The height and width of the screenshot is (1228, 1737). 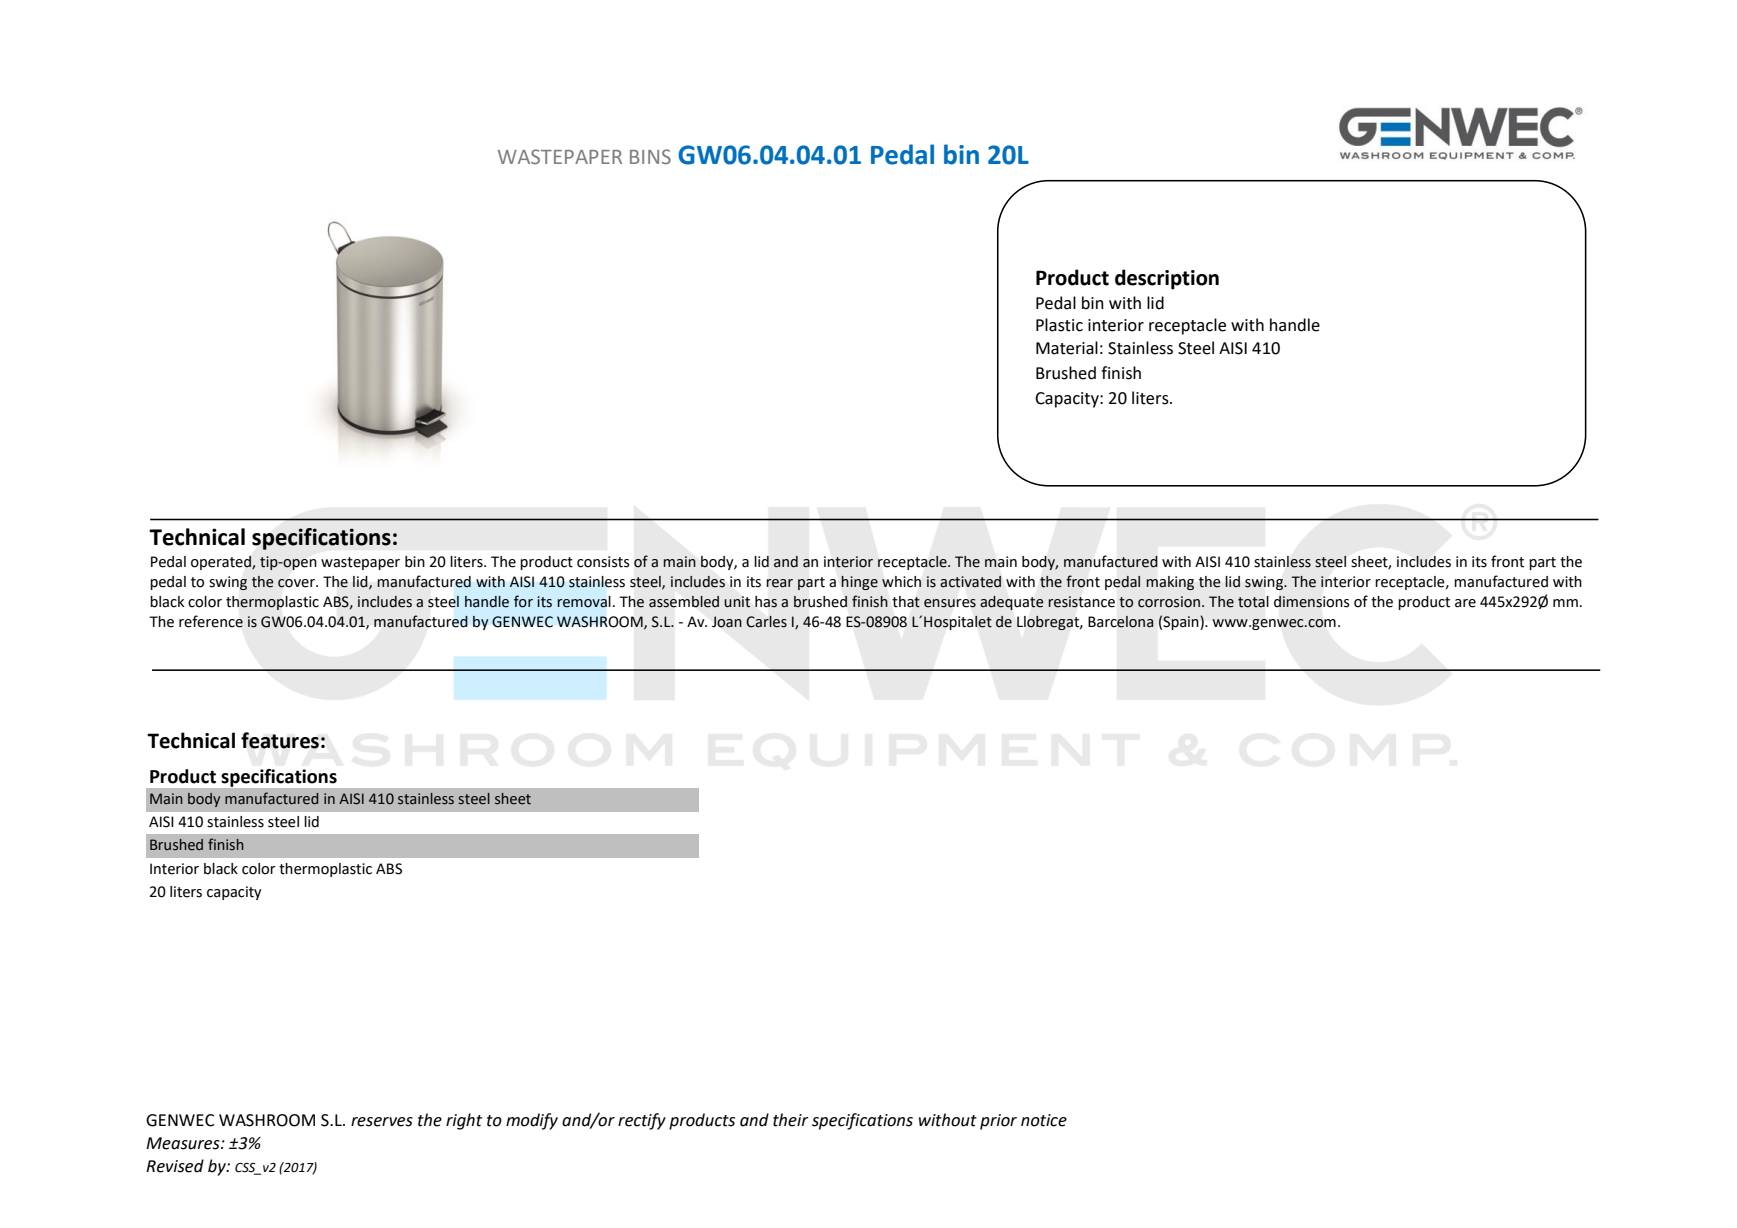 What do you see at coordinates (1120, 622) in the screenshot?
I see `Barcelona` at bounding box center [1120, 622].
